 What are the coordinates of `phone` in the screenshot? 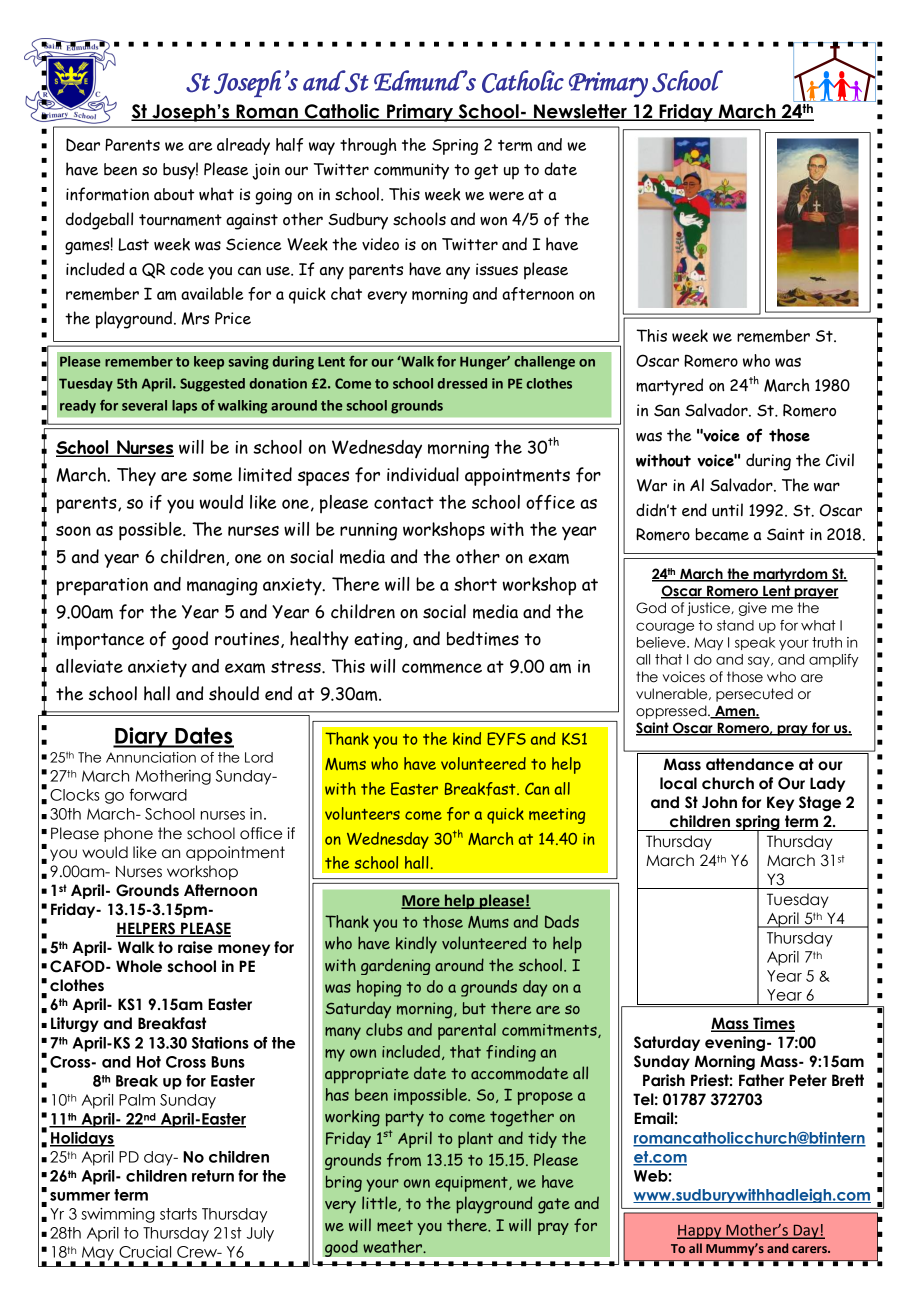 It's located at (128, 834).
